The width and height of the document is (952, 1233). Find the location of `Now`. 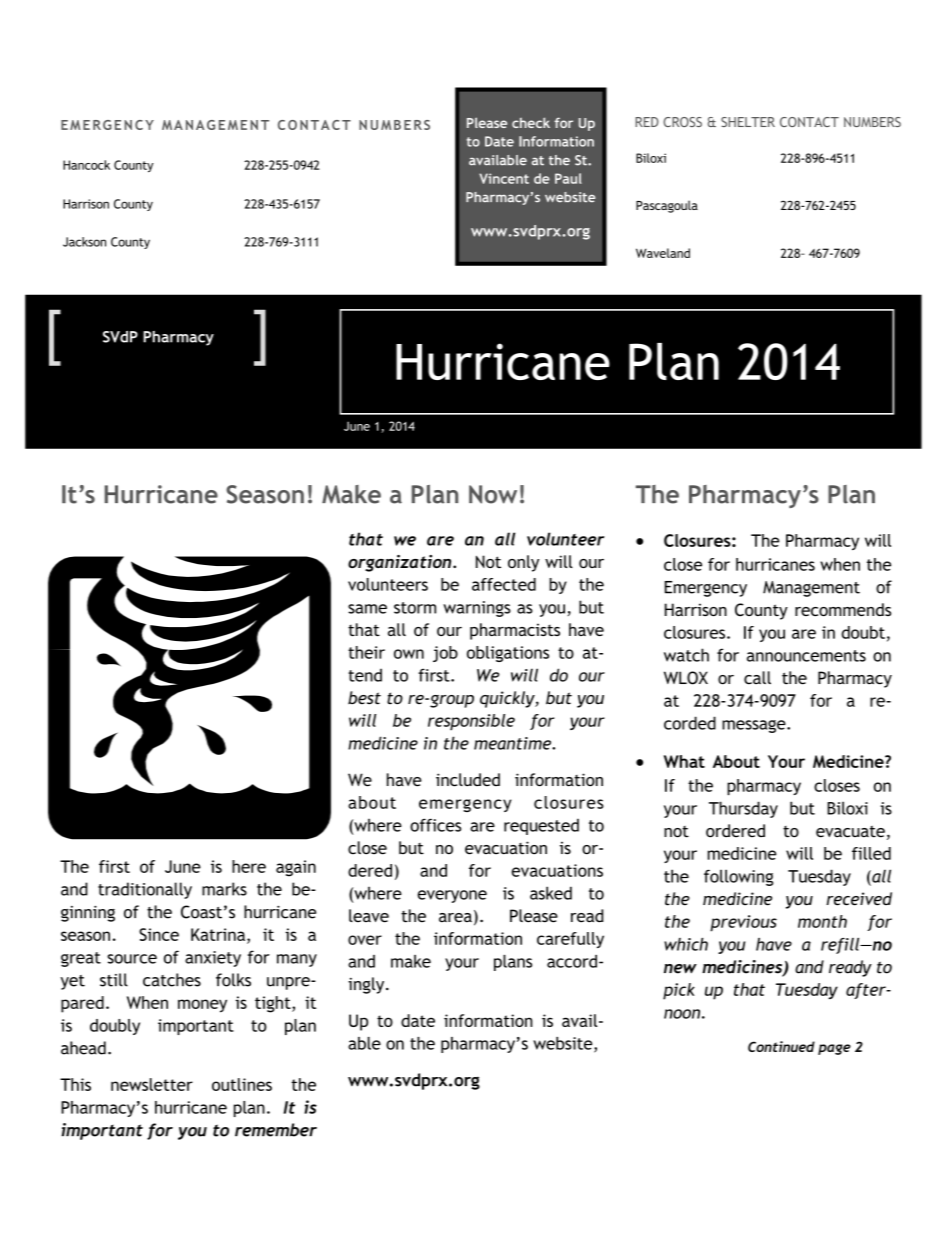

Now is located at coordinates (493, 494).
